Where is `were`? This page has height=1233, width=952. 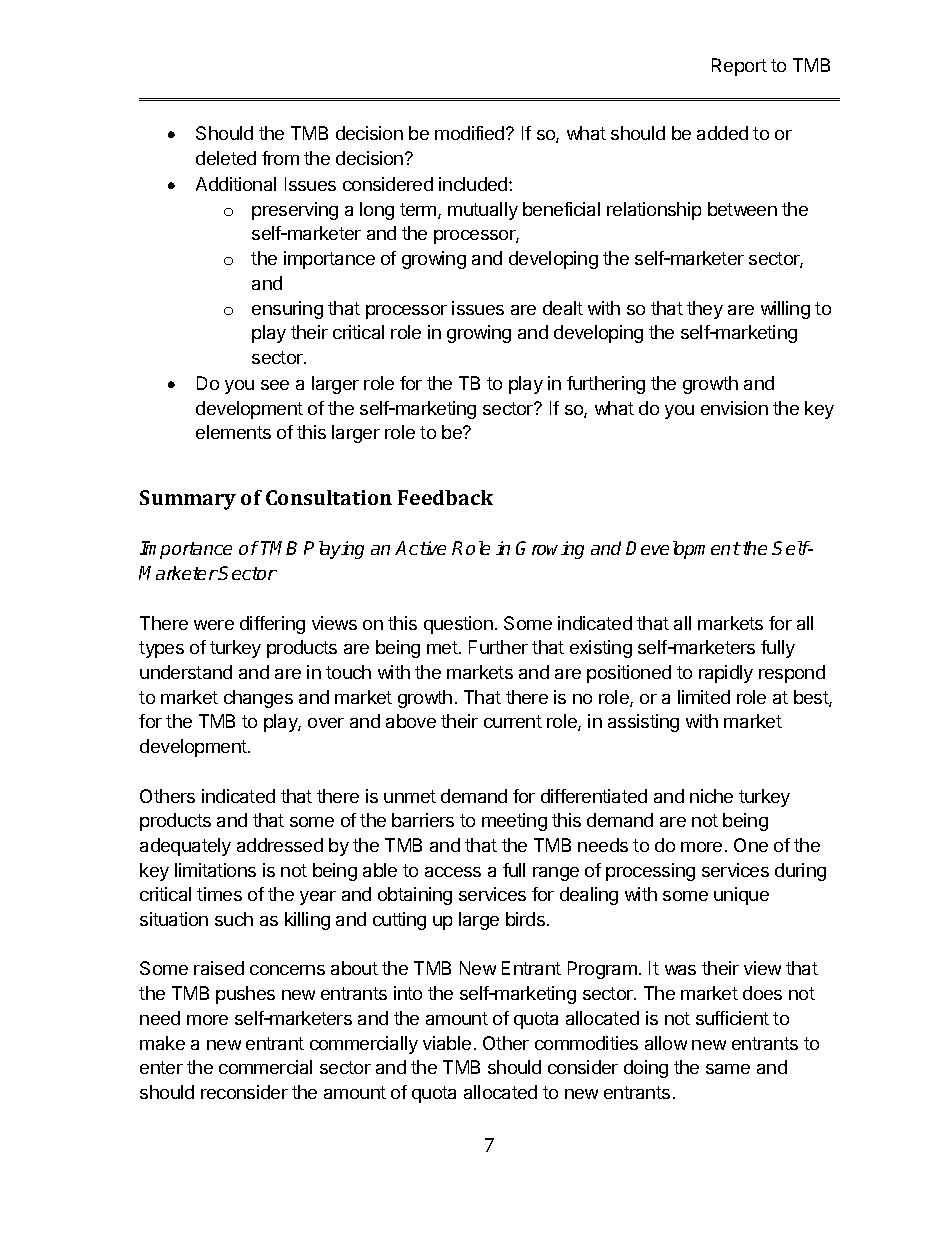 were is located at coordinates (214, 625).
